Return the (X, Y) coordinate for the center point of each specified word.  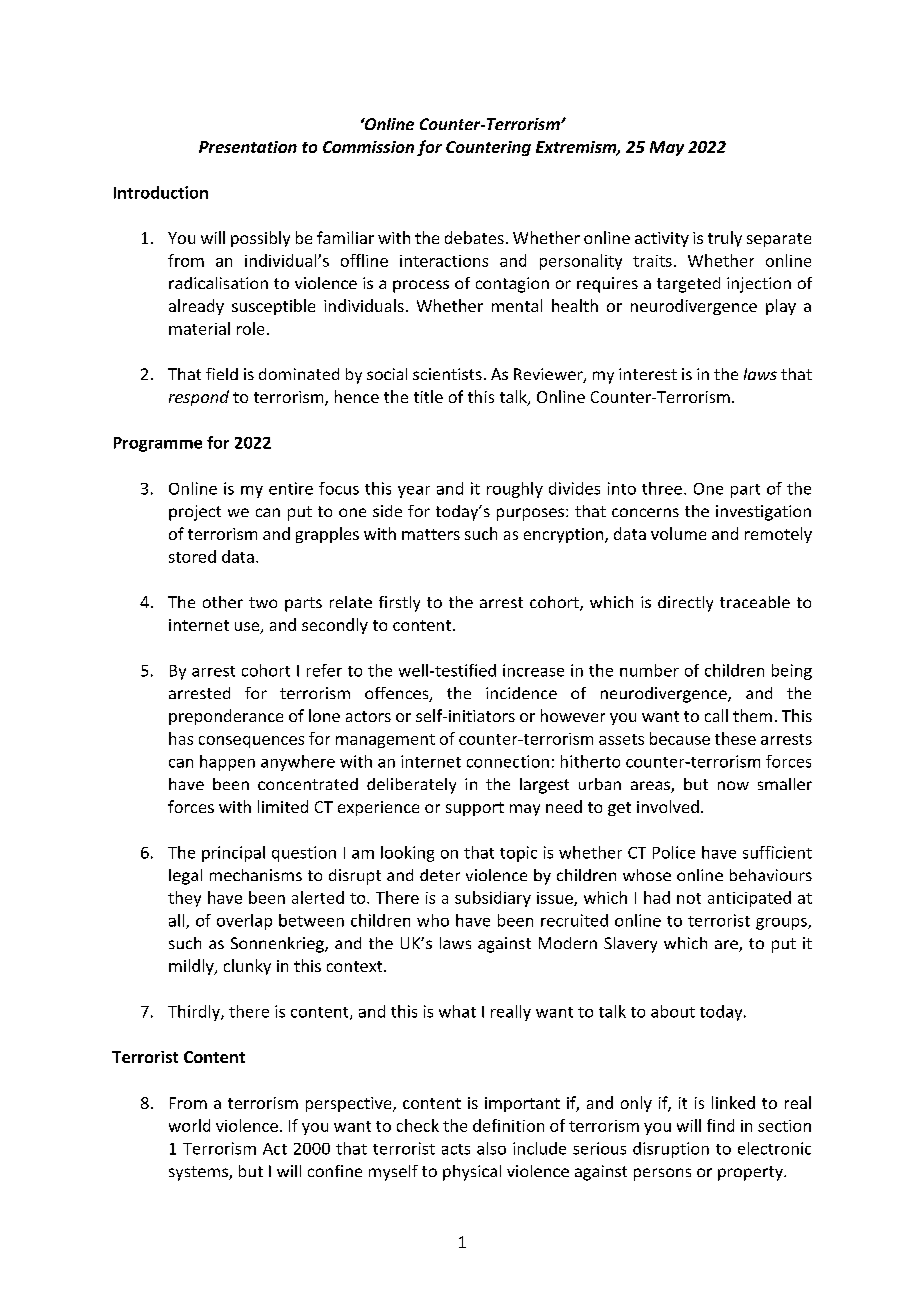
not (689, 898)
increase (533, 670)
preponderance (226, 717)
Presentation (248, 147)
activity (662, 239)
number (649, 670)
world (189, 1125)
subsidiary (493, 899)
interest (648, 374)
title (428, 396)
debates (474, 237)
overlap (244, 922)
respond (199, 398)
